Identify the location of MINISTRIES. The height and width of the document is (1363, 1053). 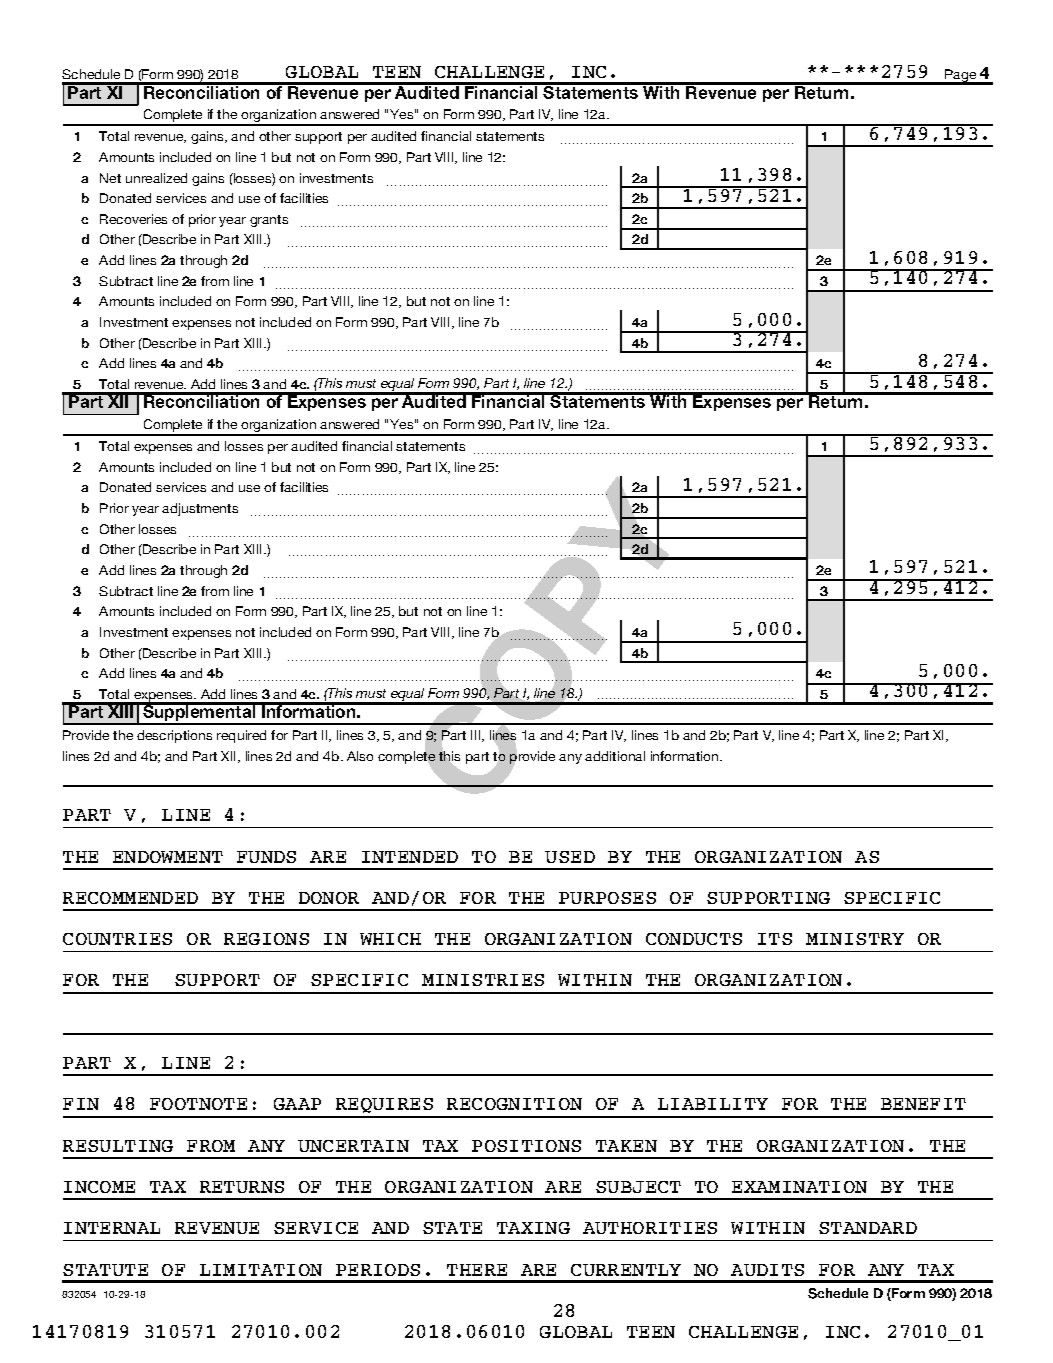
(483, 980).
